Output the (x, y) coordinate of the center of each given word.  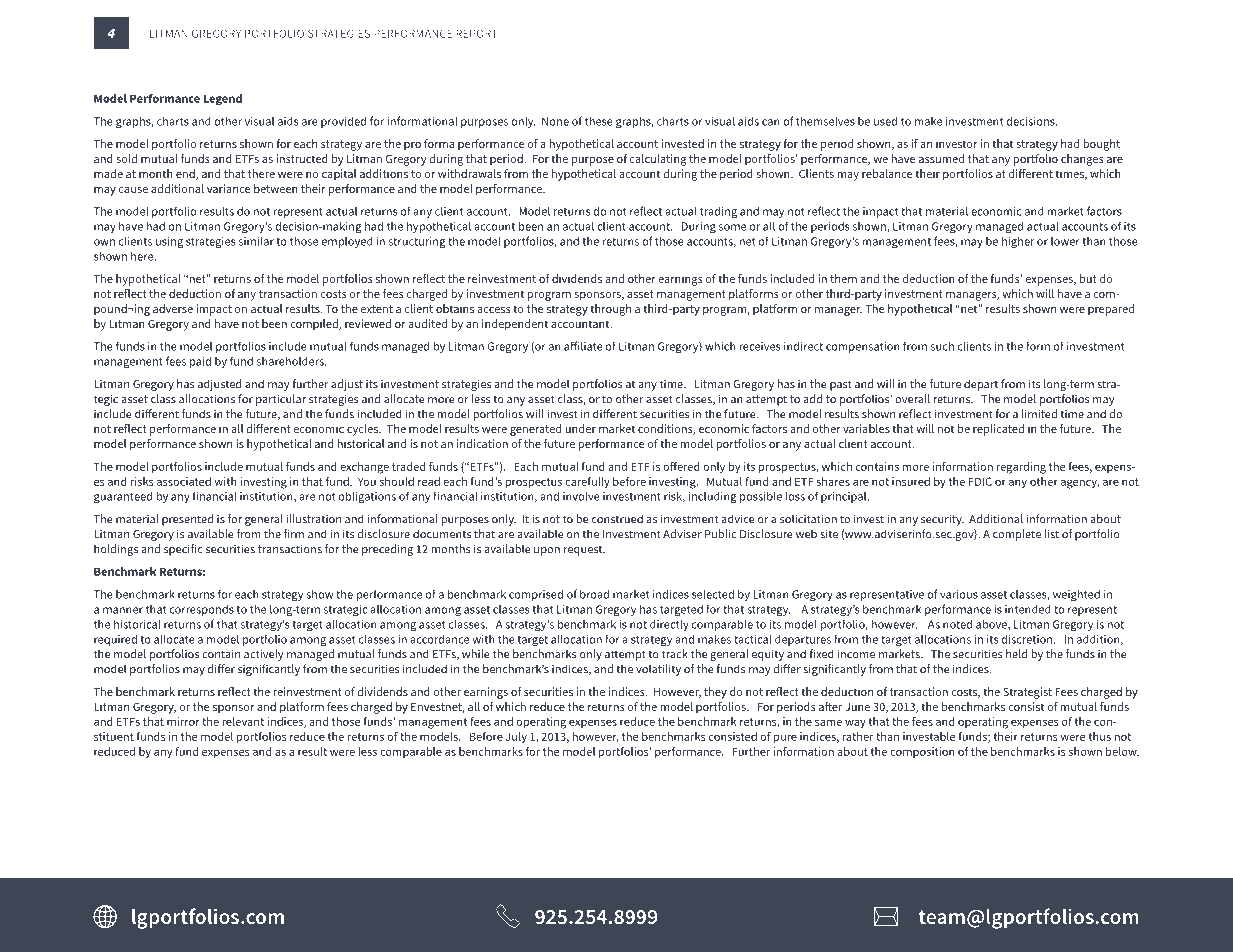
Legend (222, 100)
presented (187, 520)
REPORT (476, 33)
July (516, 738)
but (1088, 278)
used (885, 121)
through (610, 310)
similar (256, 241)
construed (617, 519)
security (942, 520)
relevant (243, 721)
